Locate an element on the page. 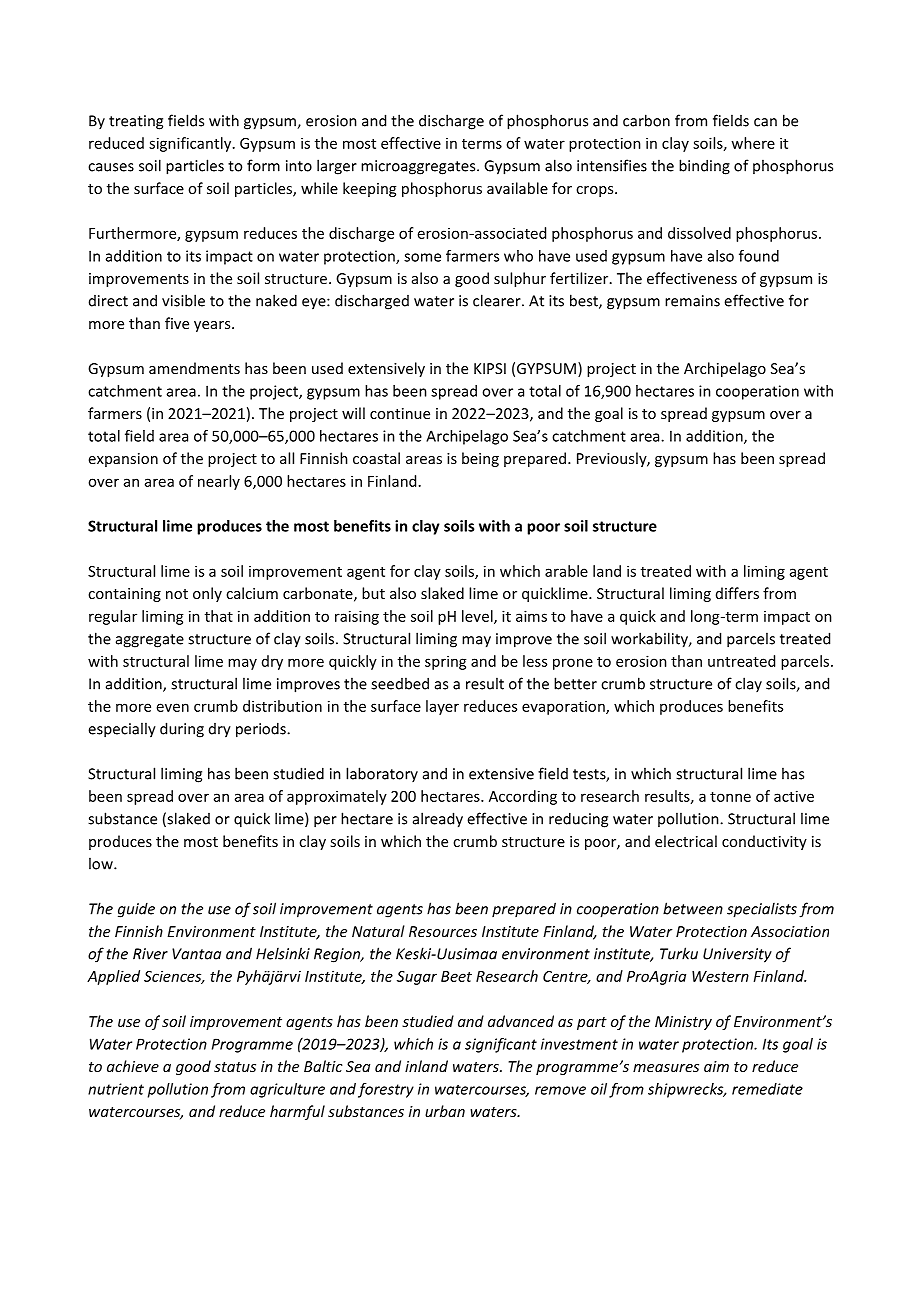 The image size is (924, 1308). binding is located at coordinates (704, 167).
